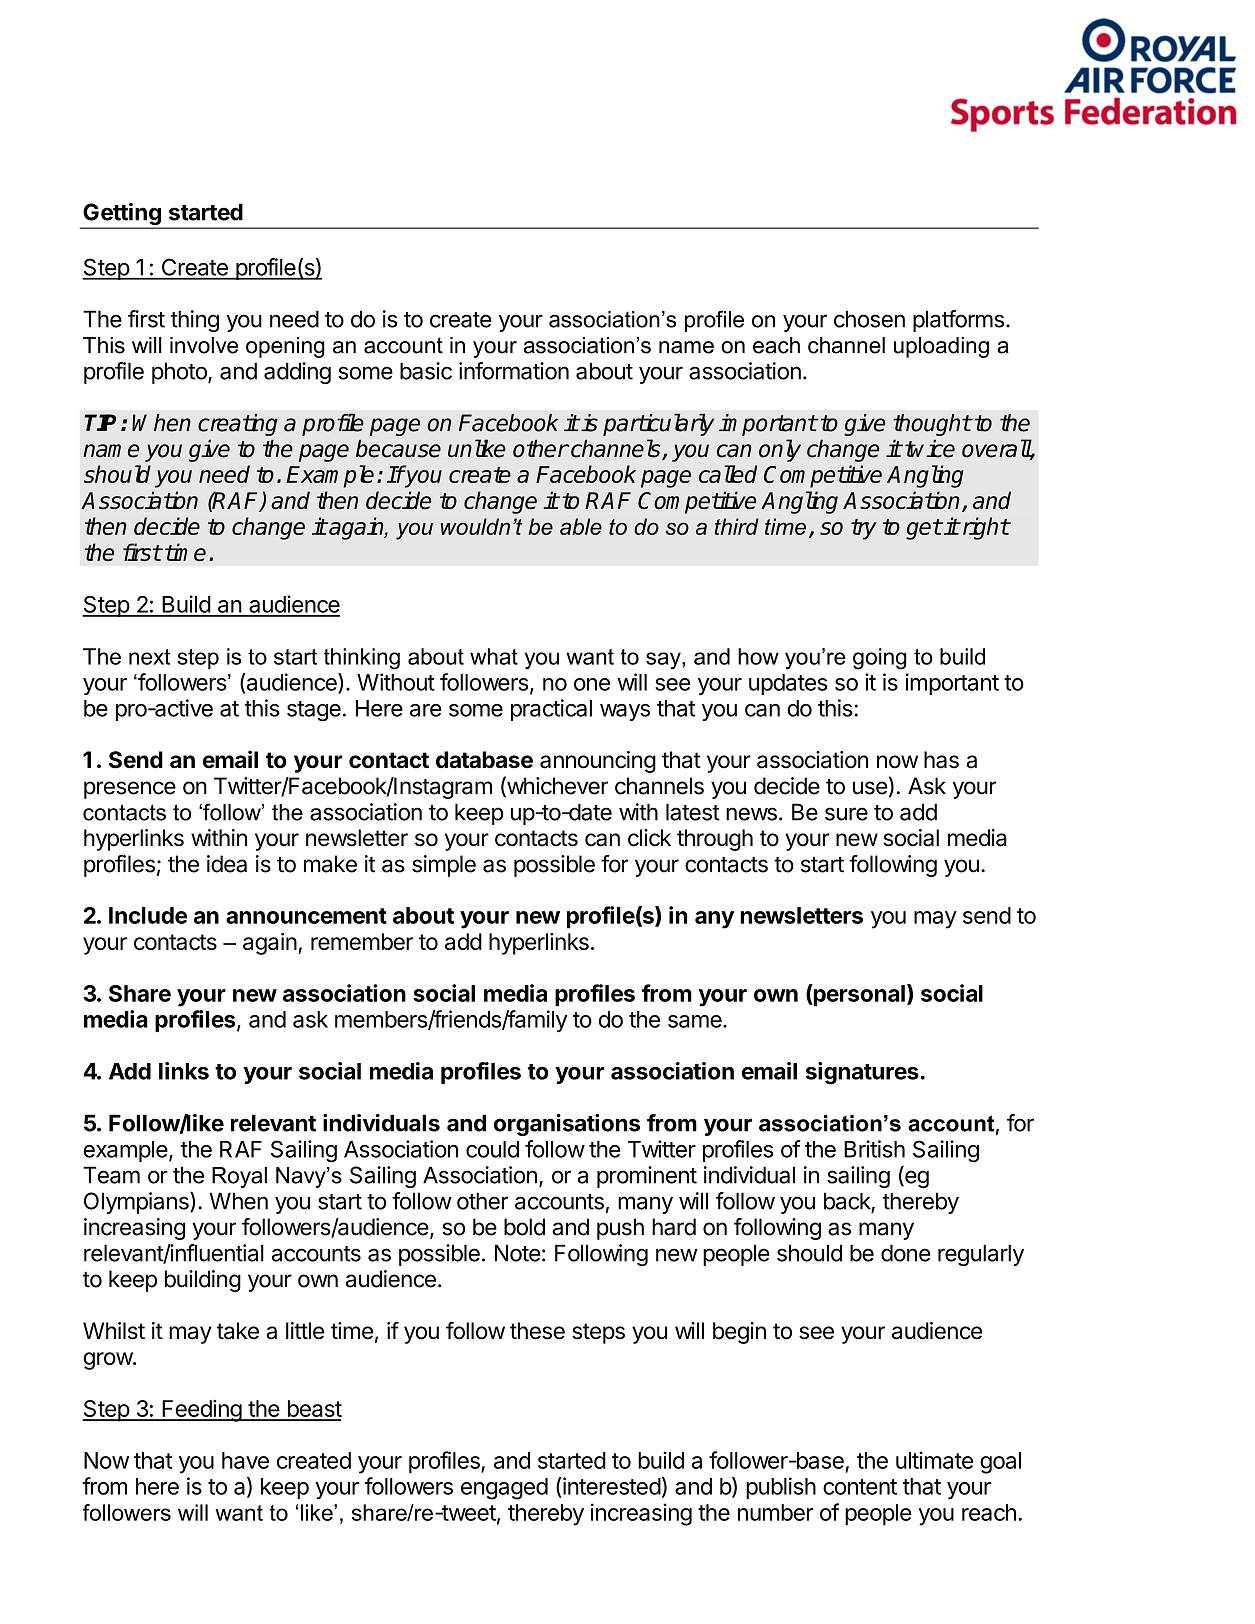 The width and height of the screenshot is (1255, 1624). What do you see at coordinates (239, 1177) in the screenshot?
I see `Royal` at bounding box center [239, 1177].
